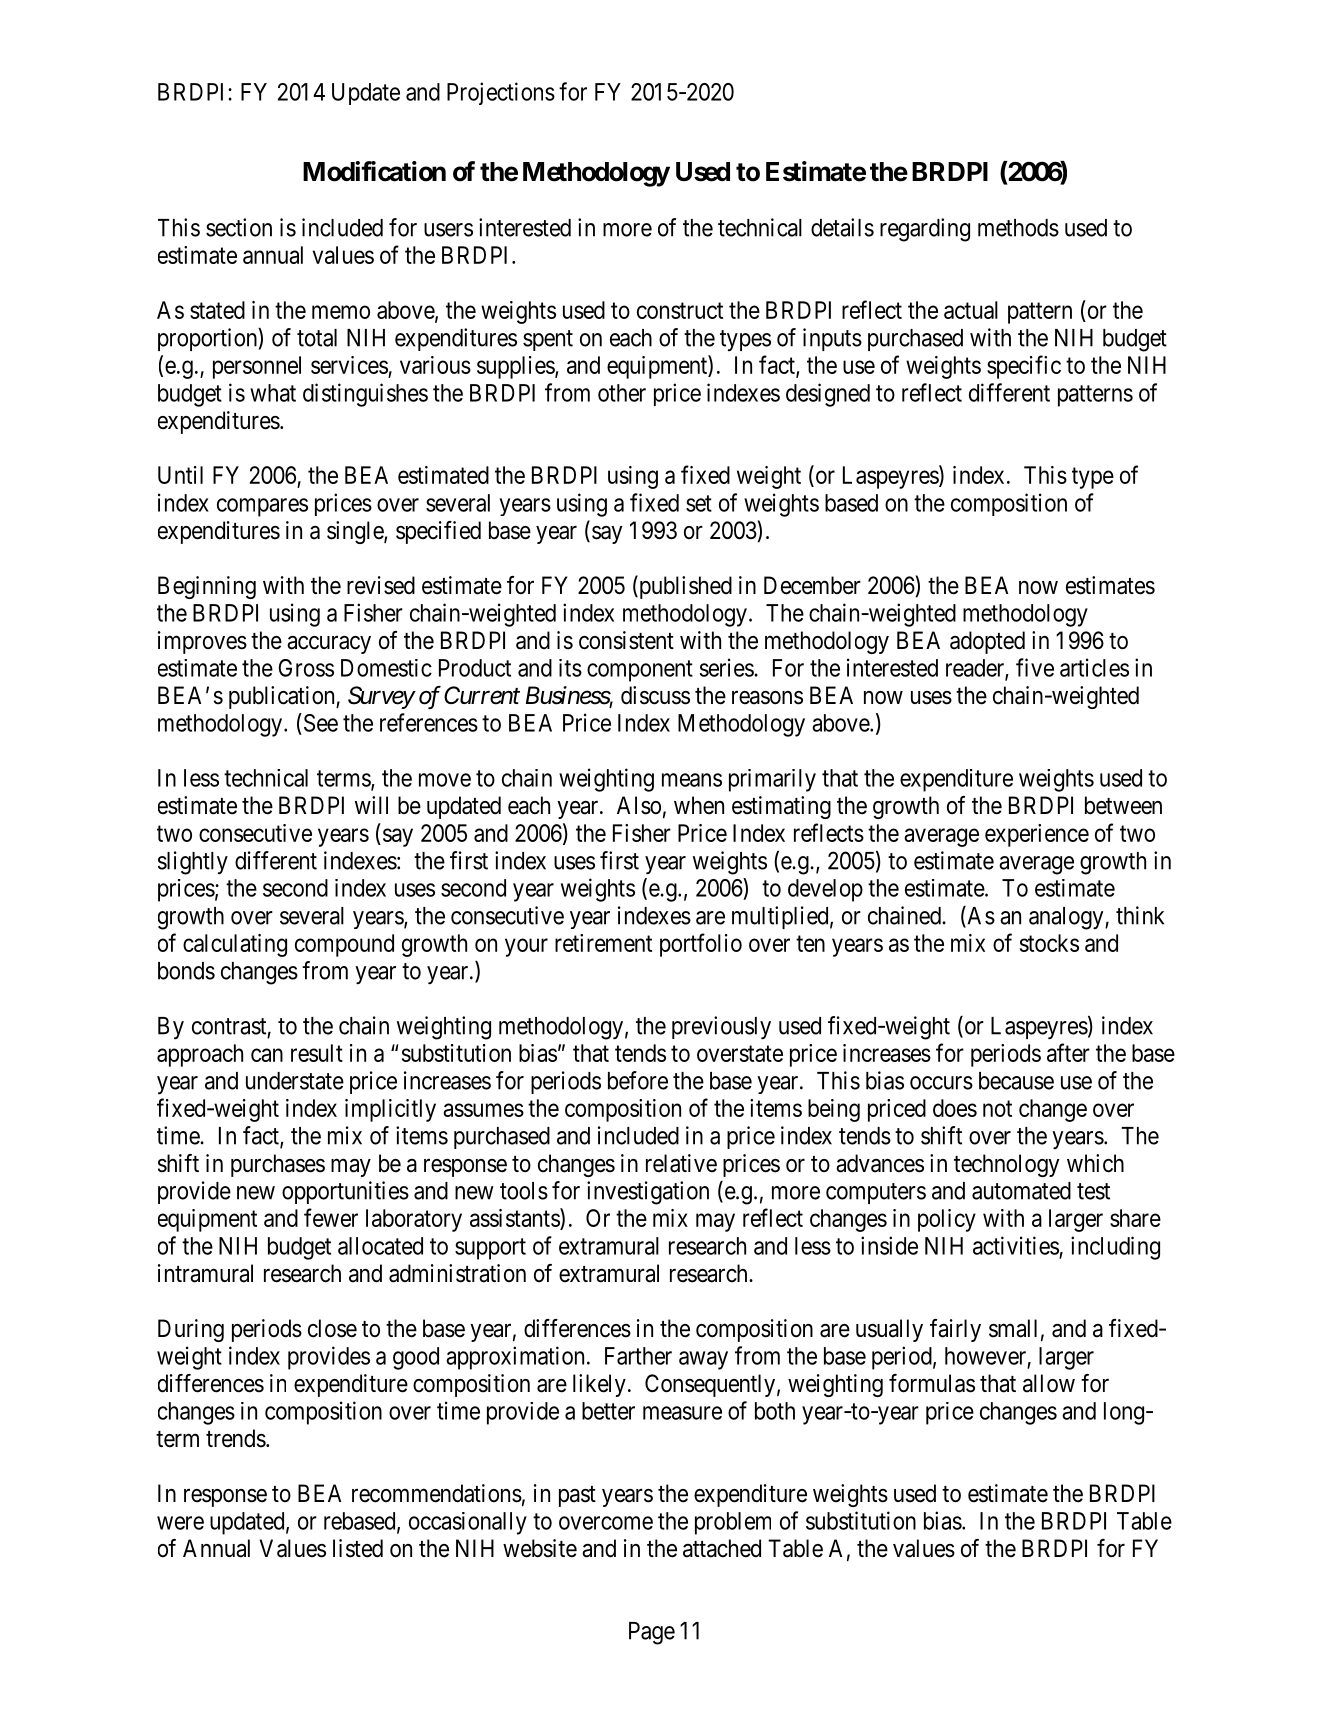 Image resolution: width=1331 pixels, height=1723 pixels. I want to click on Also, so click(639, 805).
